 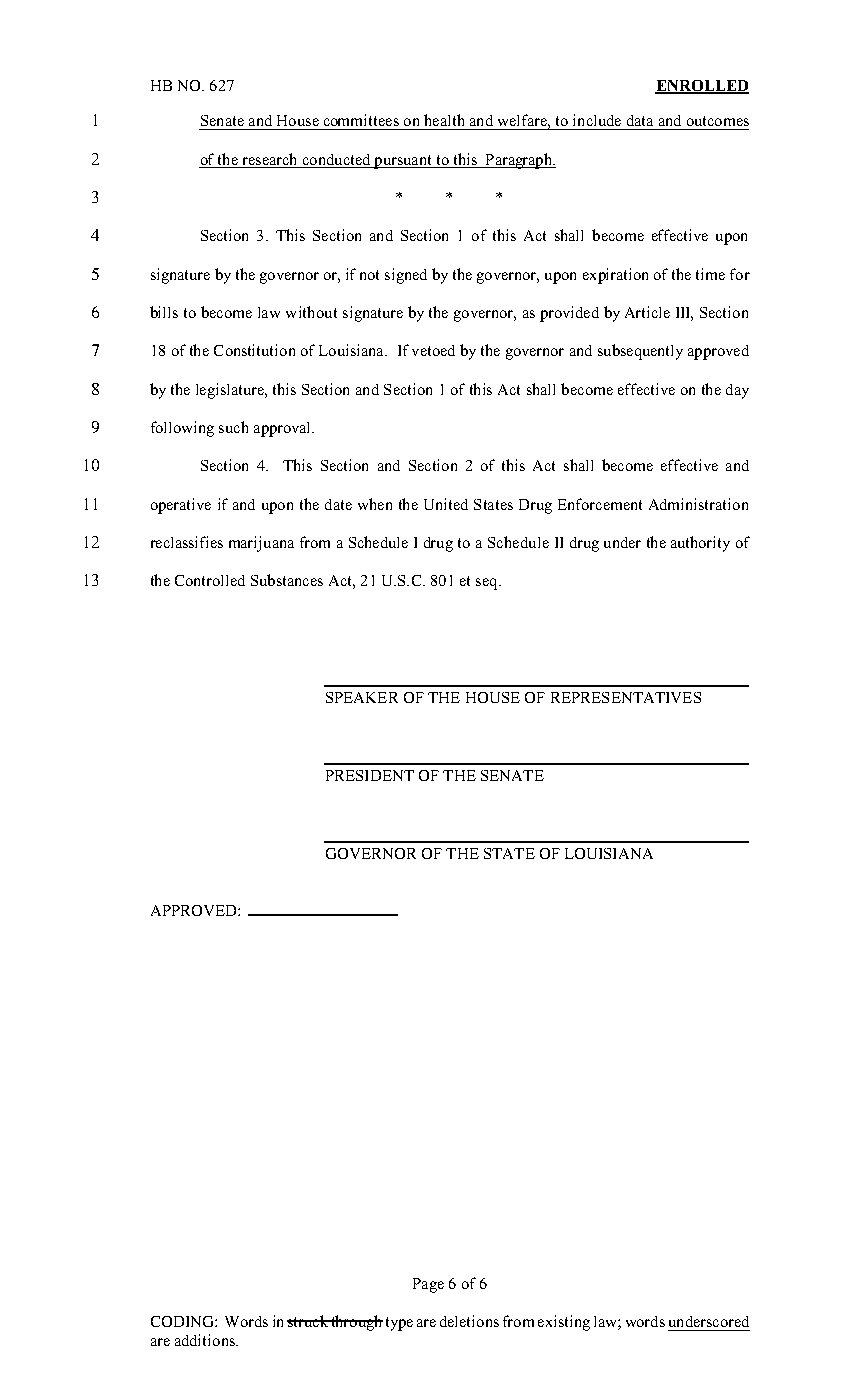 I want to click on Administration, so click(x=698, y=504).
